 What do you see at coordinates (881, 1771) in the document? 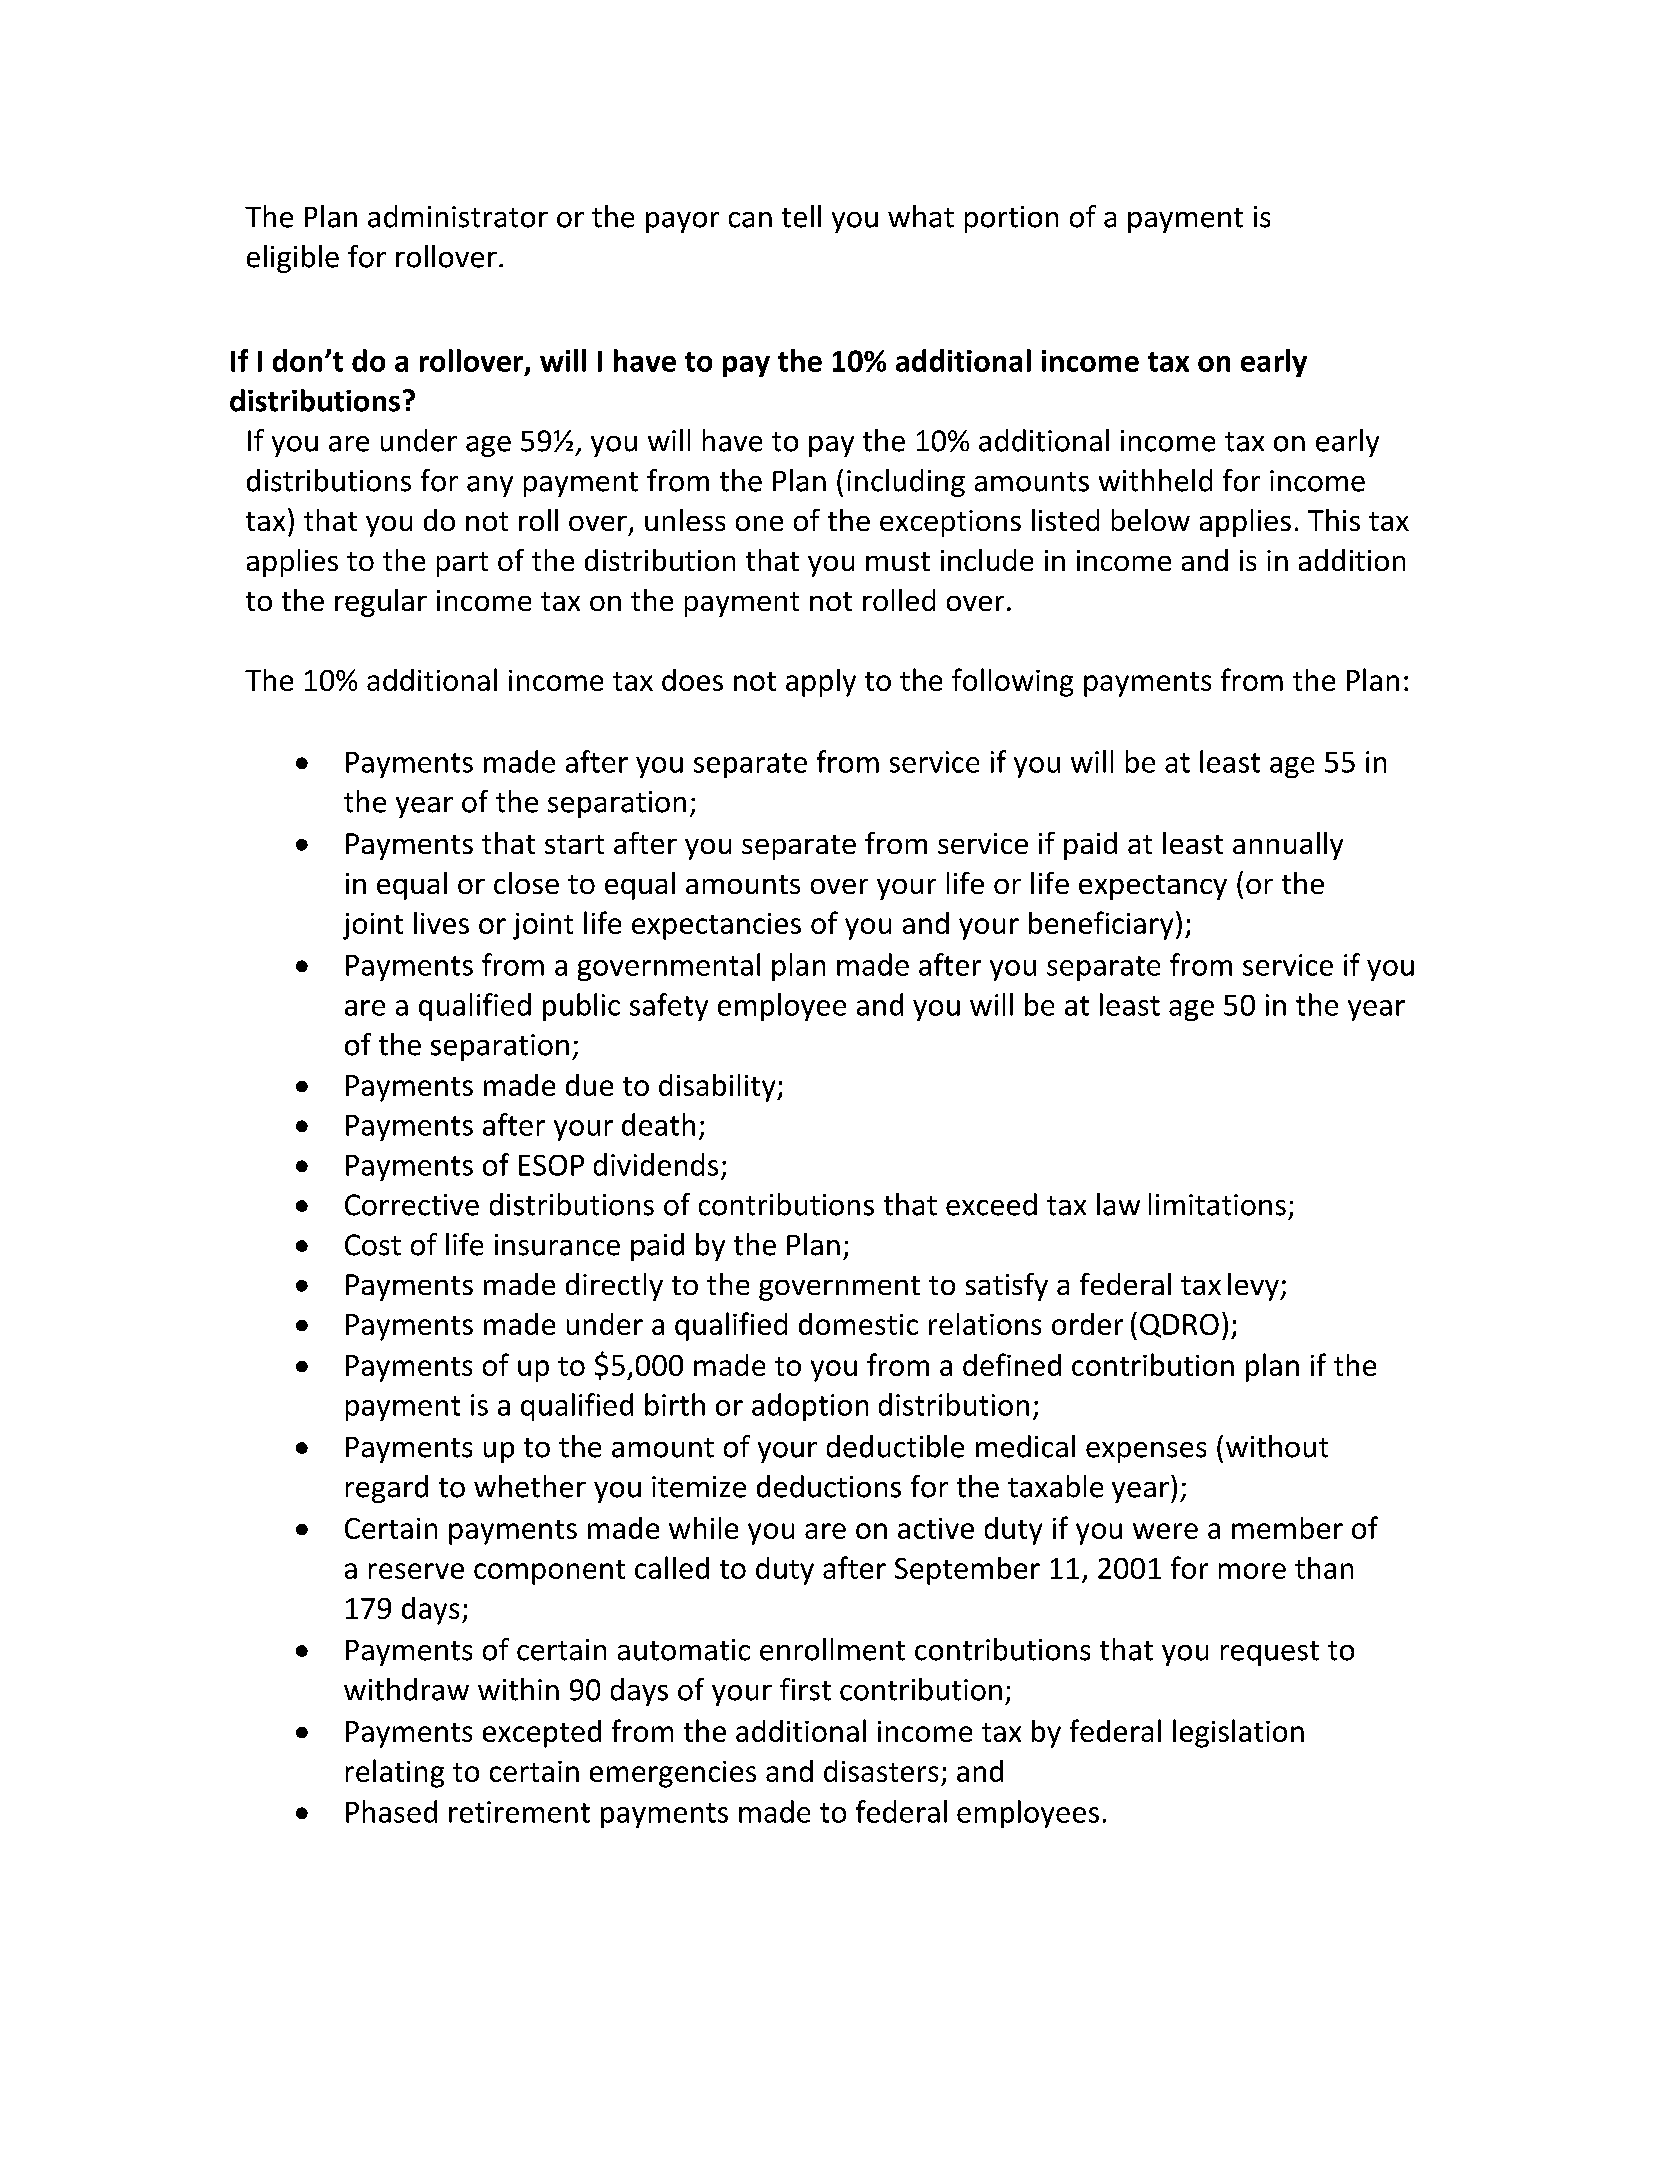
I see `disasters` at bounding box center [881, 1771].
